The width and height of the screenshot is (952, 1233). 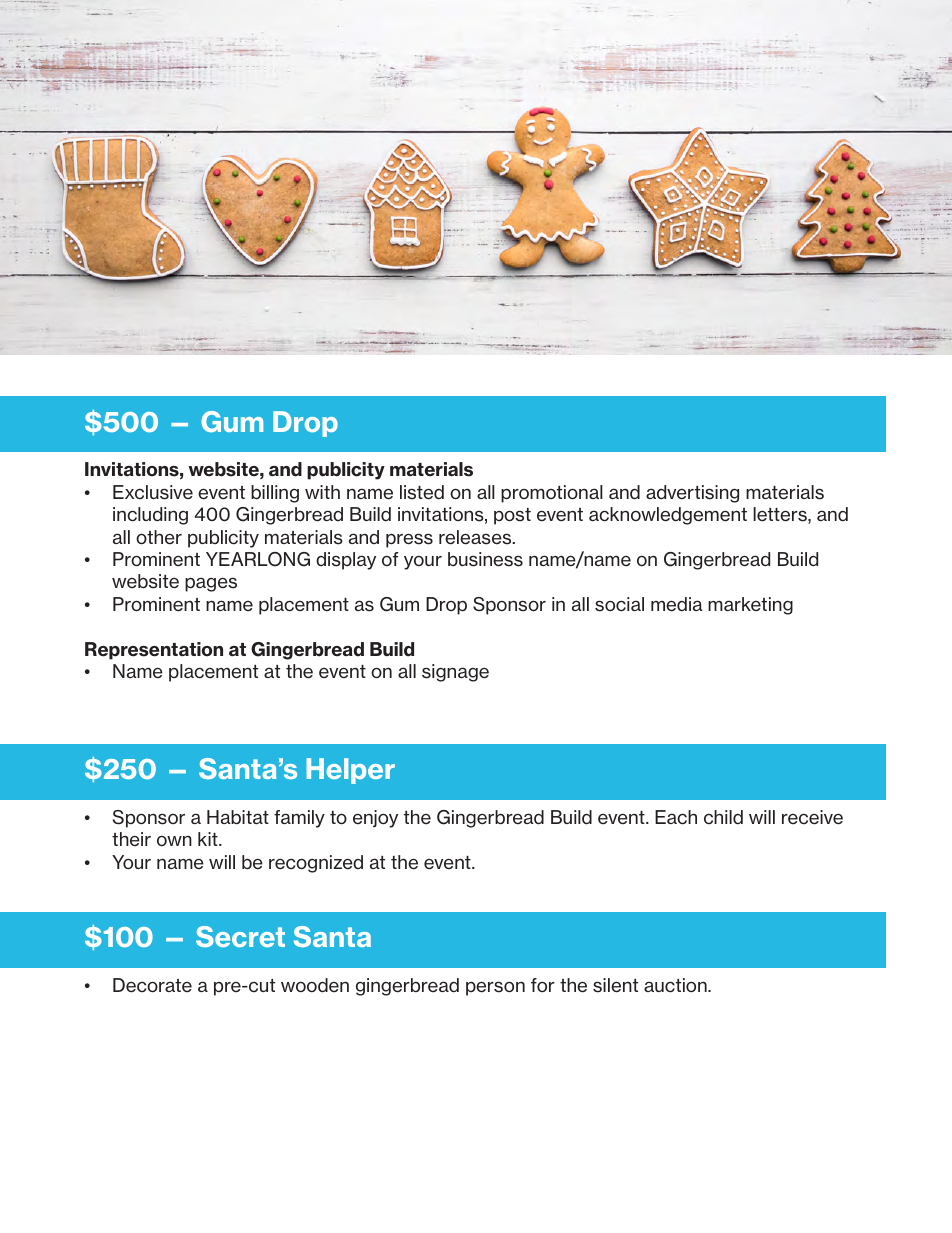 What do you see at coordinates (350, 771) in the screenshot?
I see `Helper` at bounding box center [350, 771].
